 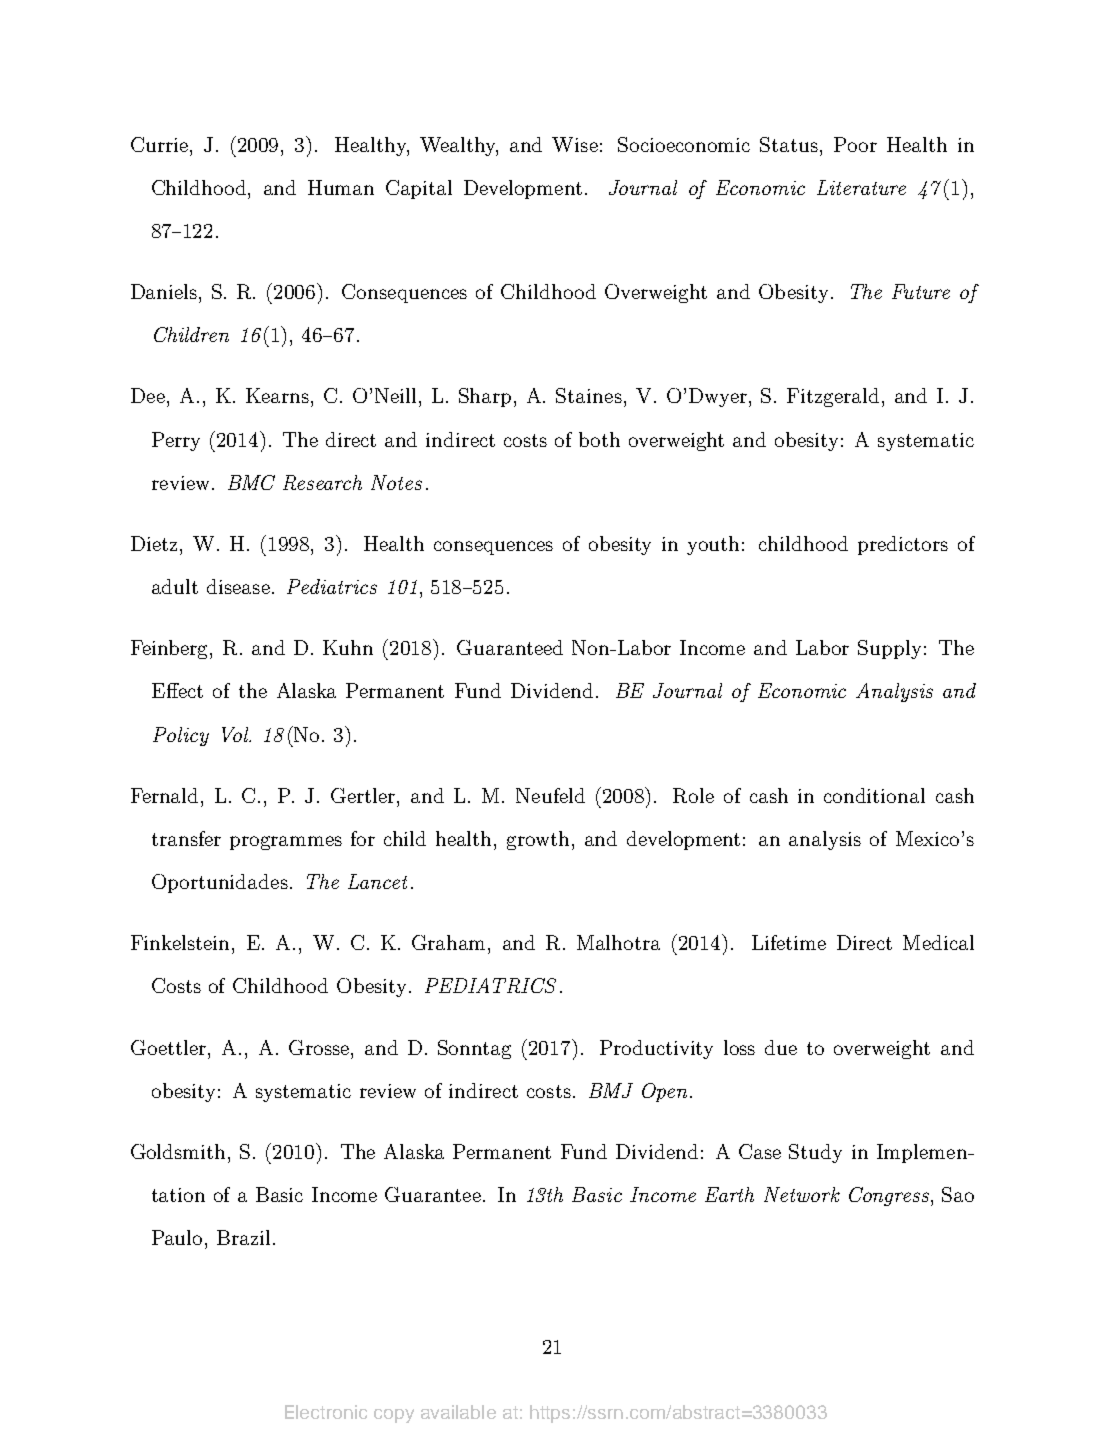 I want to click on Vol, so click(x=236, y=734).
